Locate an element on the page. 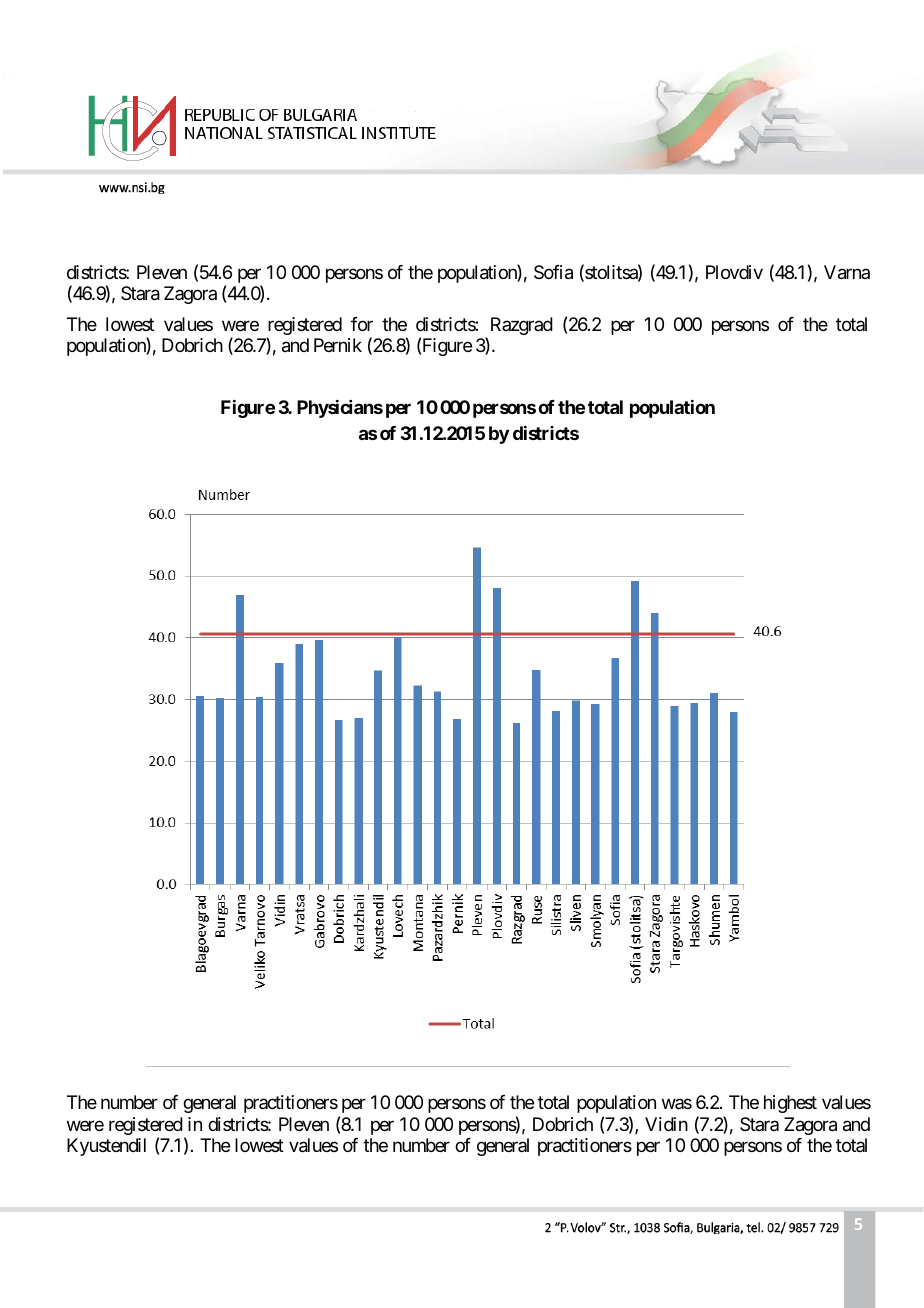 The width and height of the page is (924, 1308). for is located at coordinates (362, 324).
